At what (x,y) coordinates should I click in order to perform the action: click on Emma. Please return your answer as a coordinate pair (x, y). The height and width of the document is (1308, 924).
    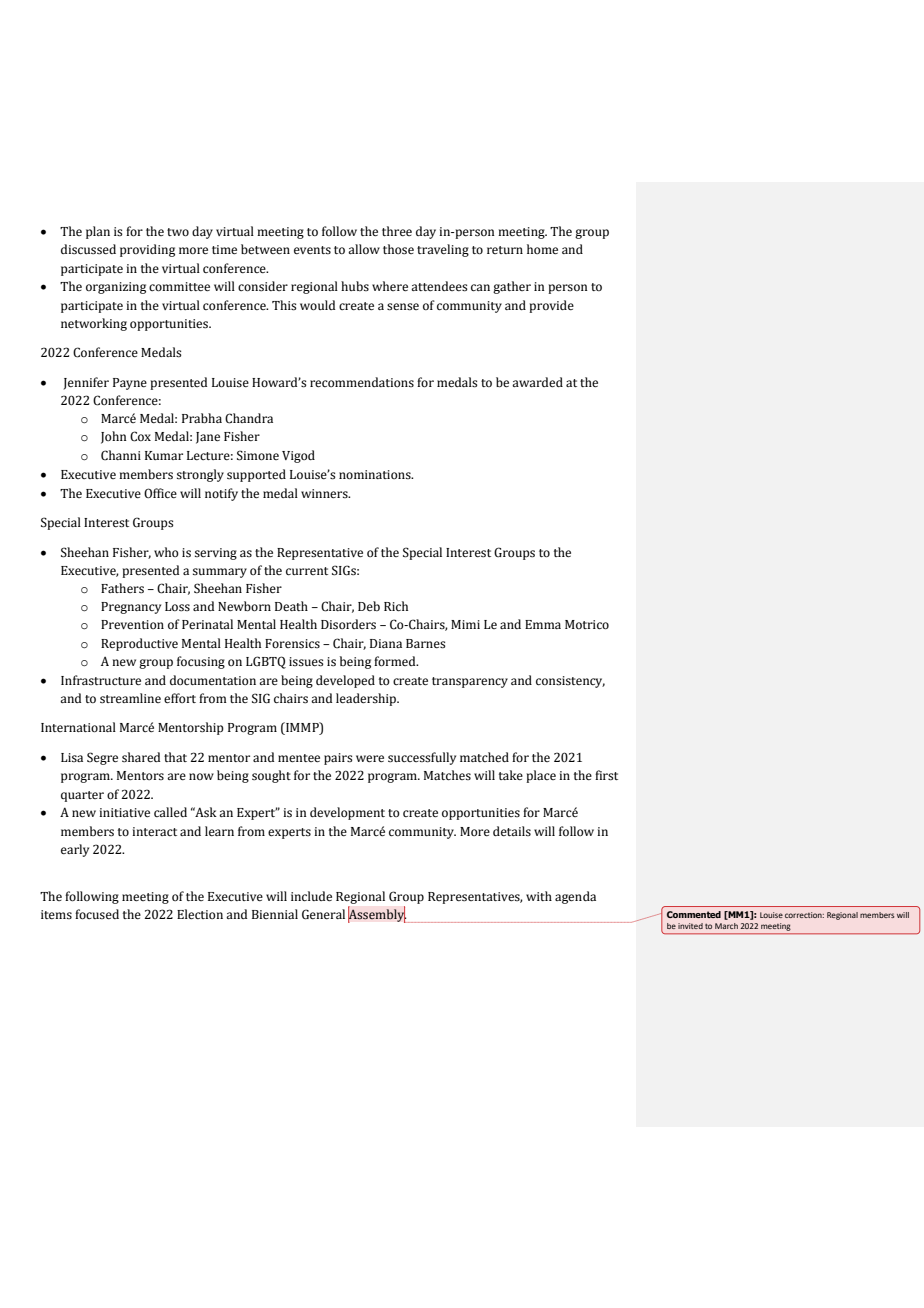
    Looking at the image, I should click on (543, 624).
